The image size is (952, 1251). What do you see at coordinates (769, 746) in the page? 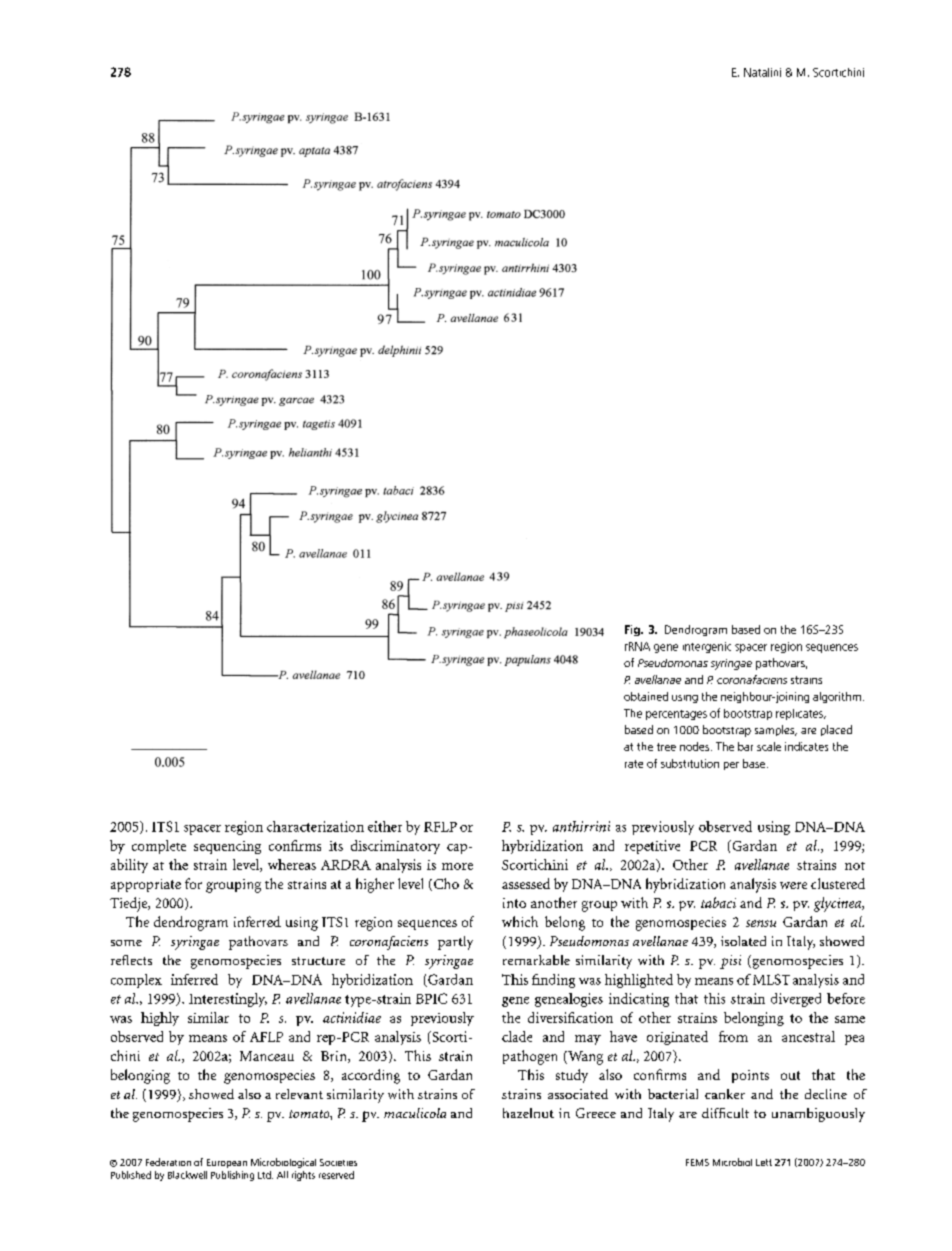
I see `scale` at bounding box center [769, 746].
